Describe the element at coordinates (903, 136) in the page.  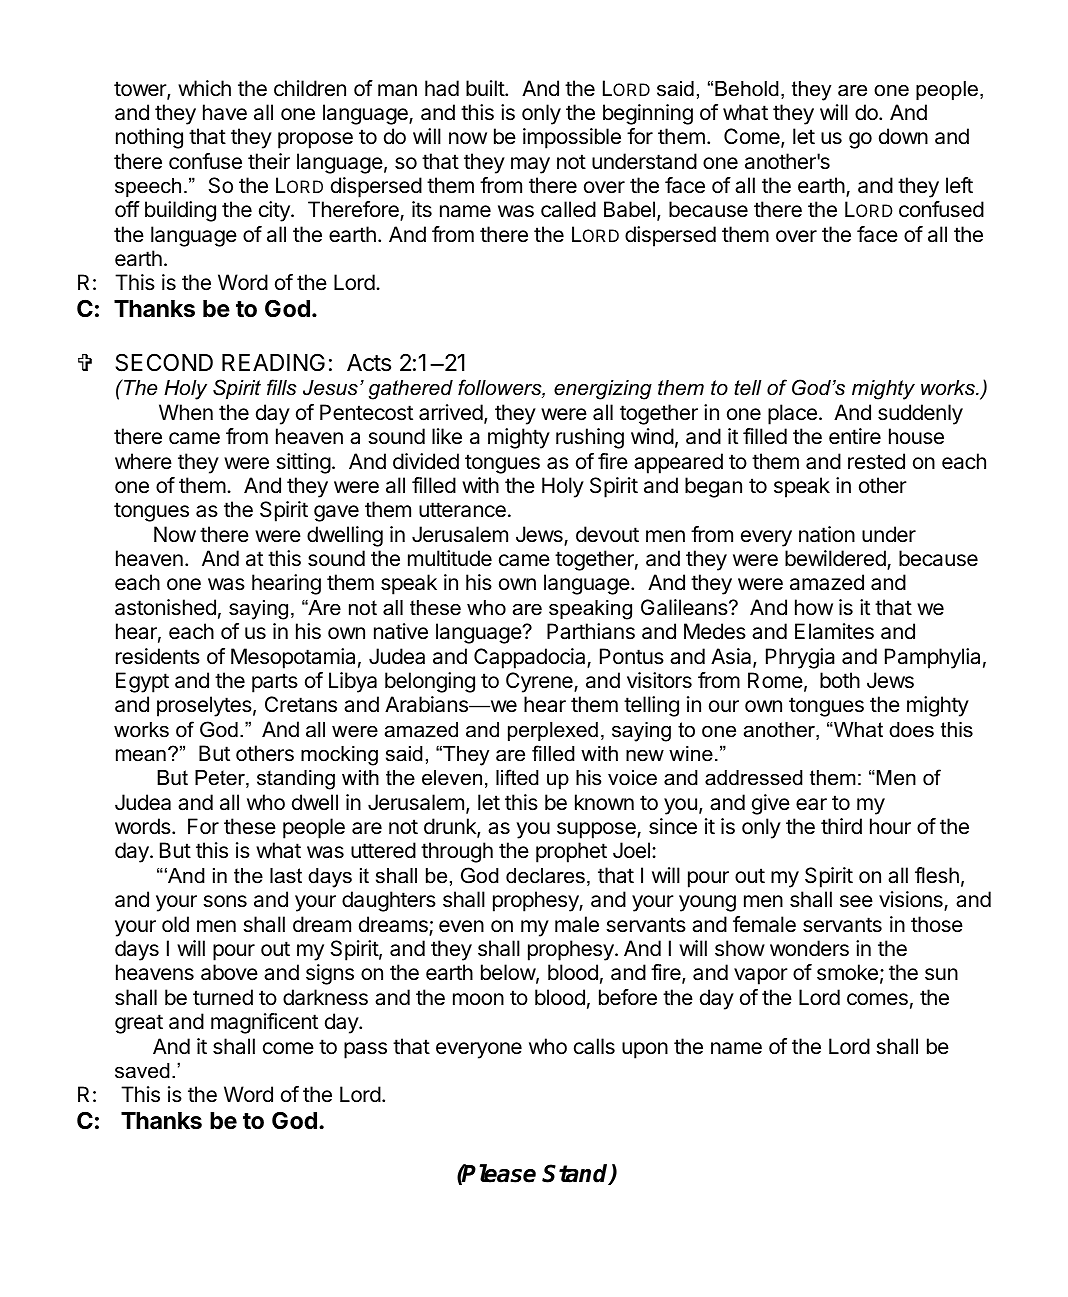
I see `down` at that location.
